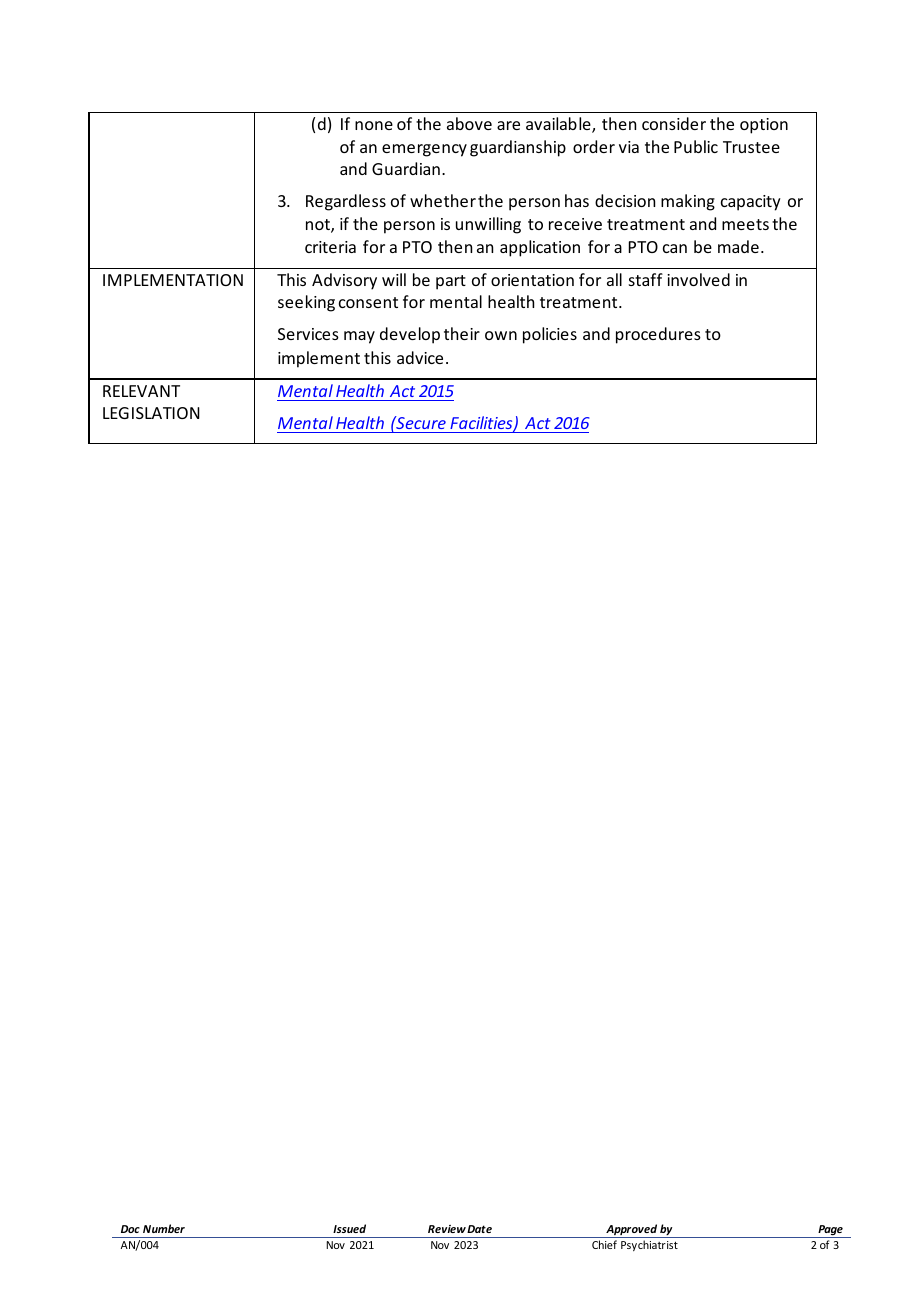  Describe the element at coordinates (469, 123) in the document. I see `above` at that location.
